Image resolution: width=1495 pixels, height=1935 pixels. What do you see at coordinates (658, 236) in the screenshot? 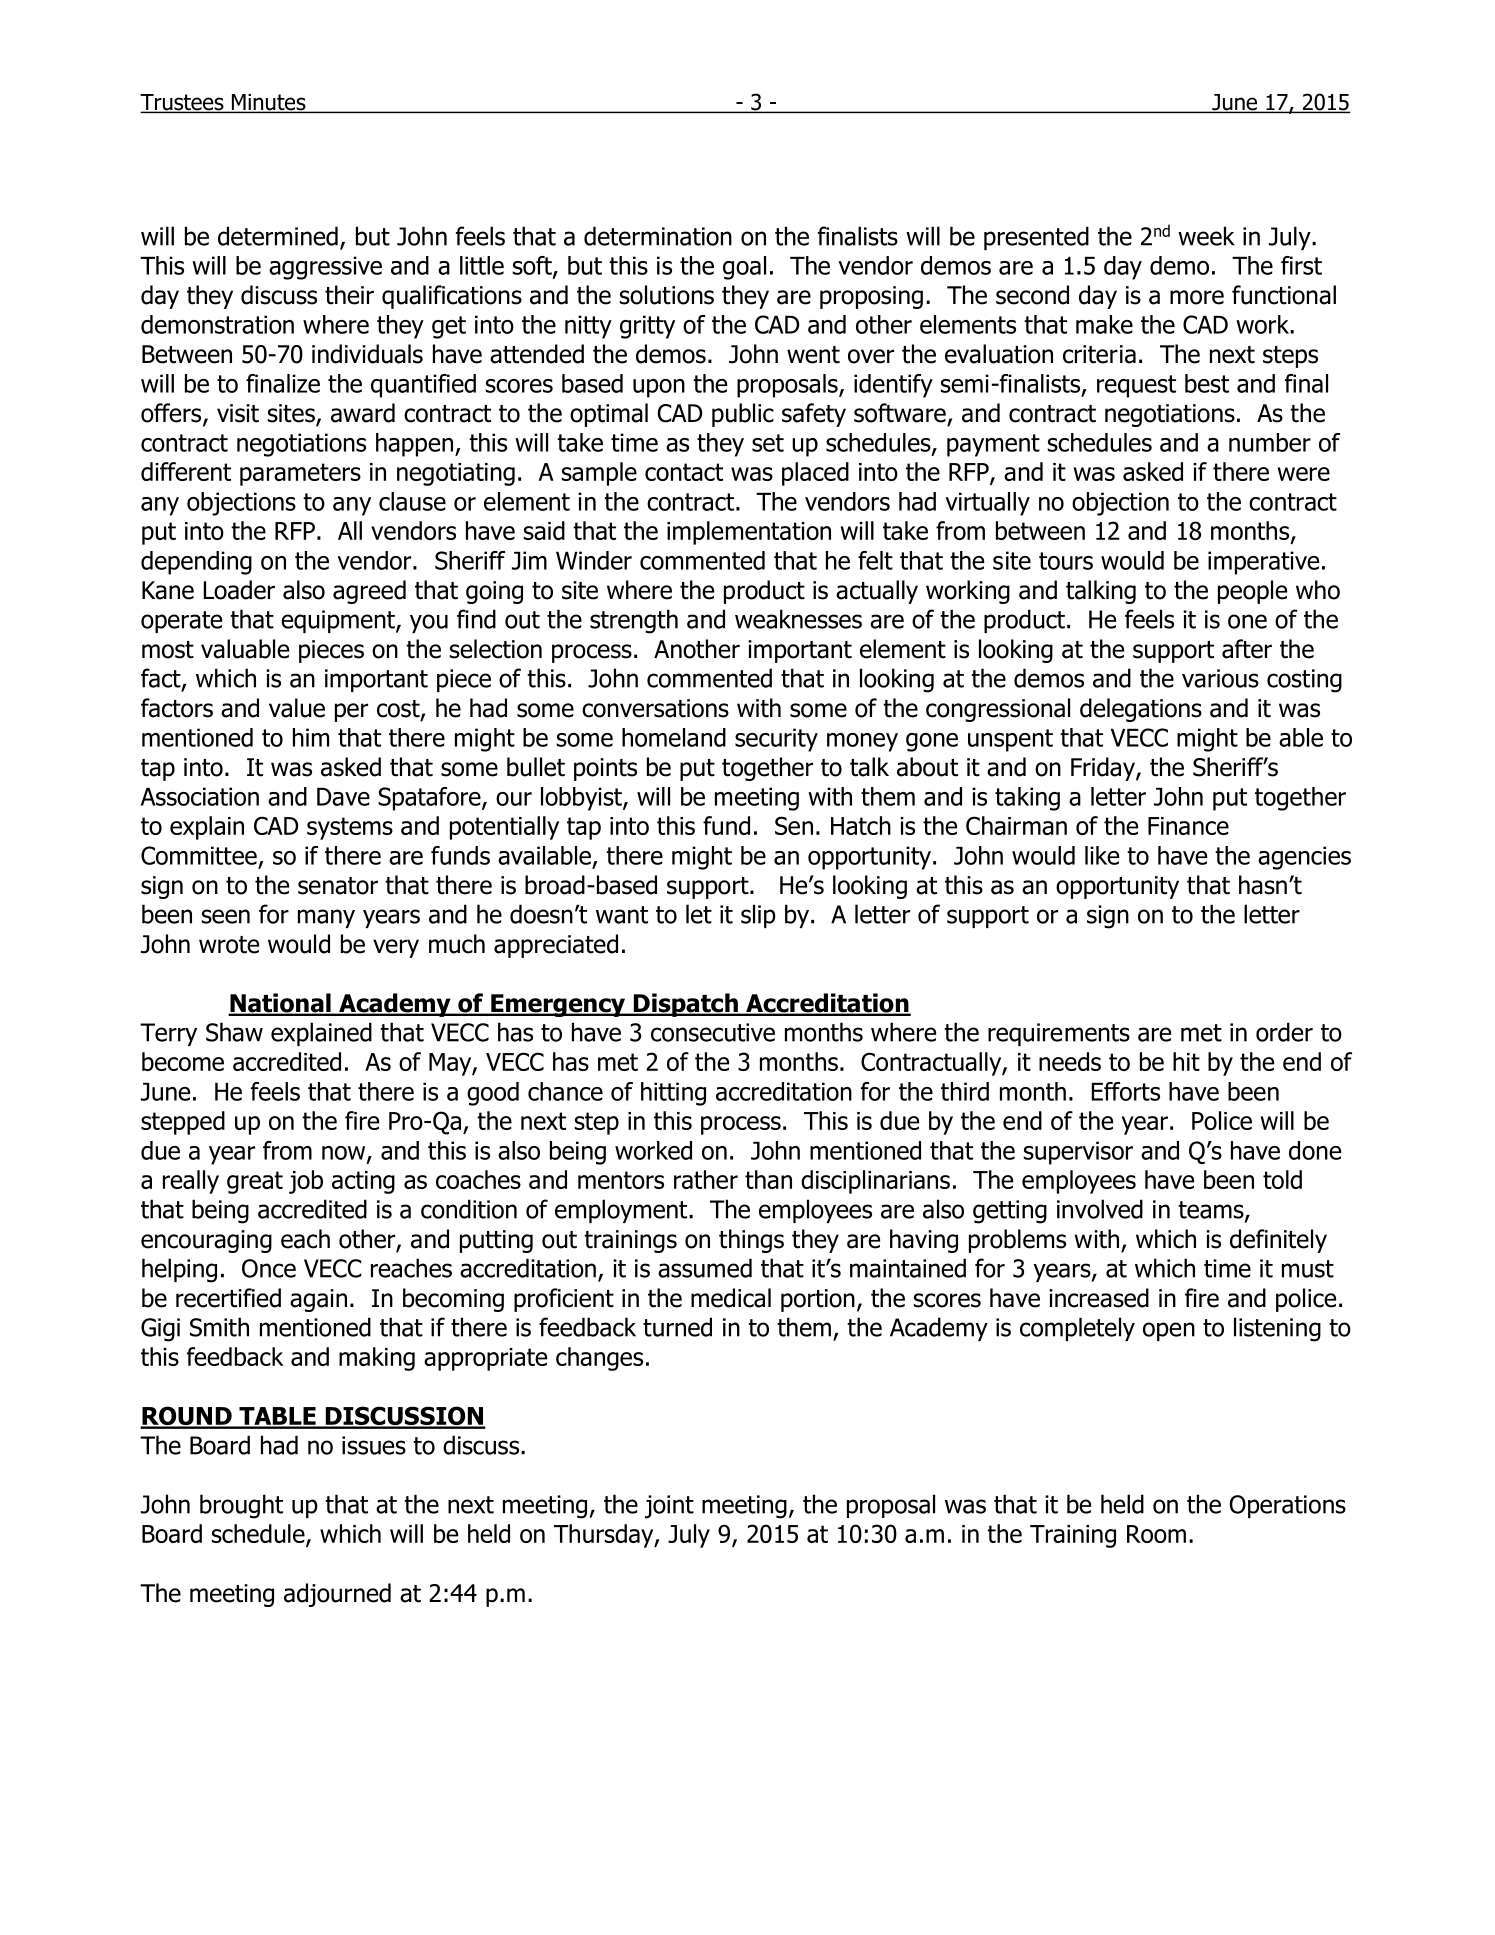
I see `determination` at bounding box center [658, 236].
